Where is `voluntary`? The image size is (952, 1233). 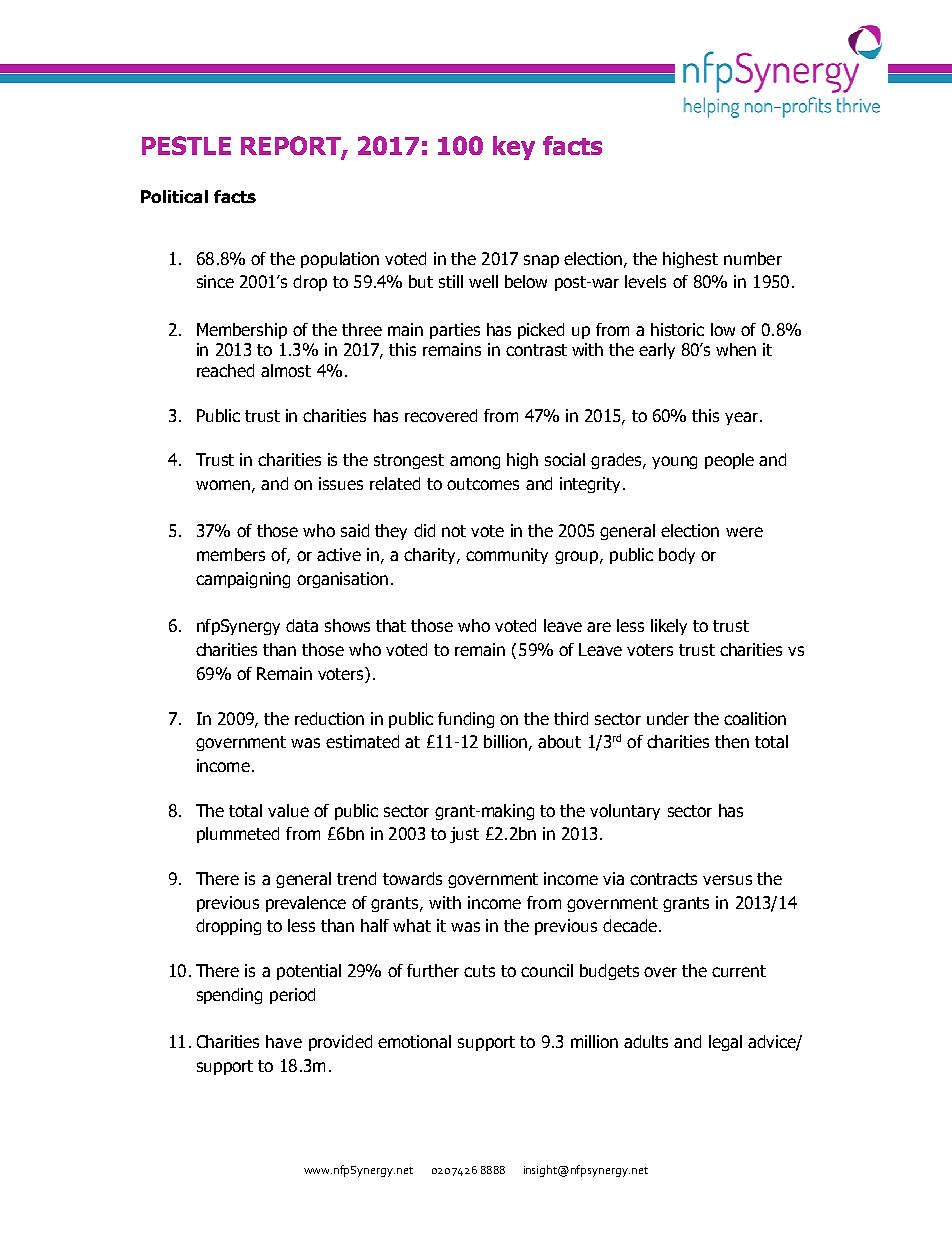
voluntary is located at coordinates (625, 812).
